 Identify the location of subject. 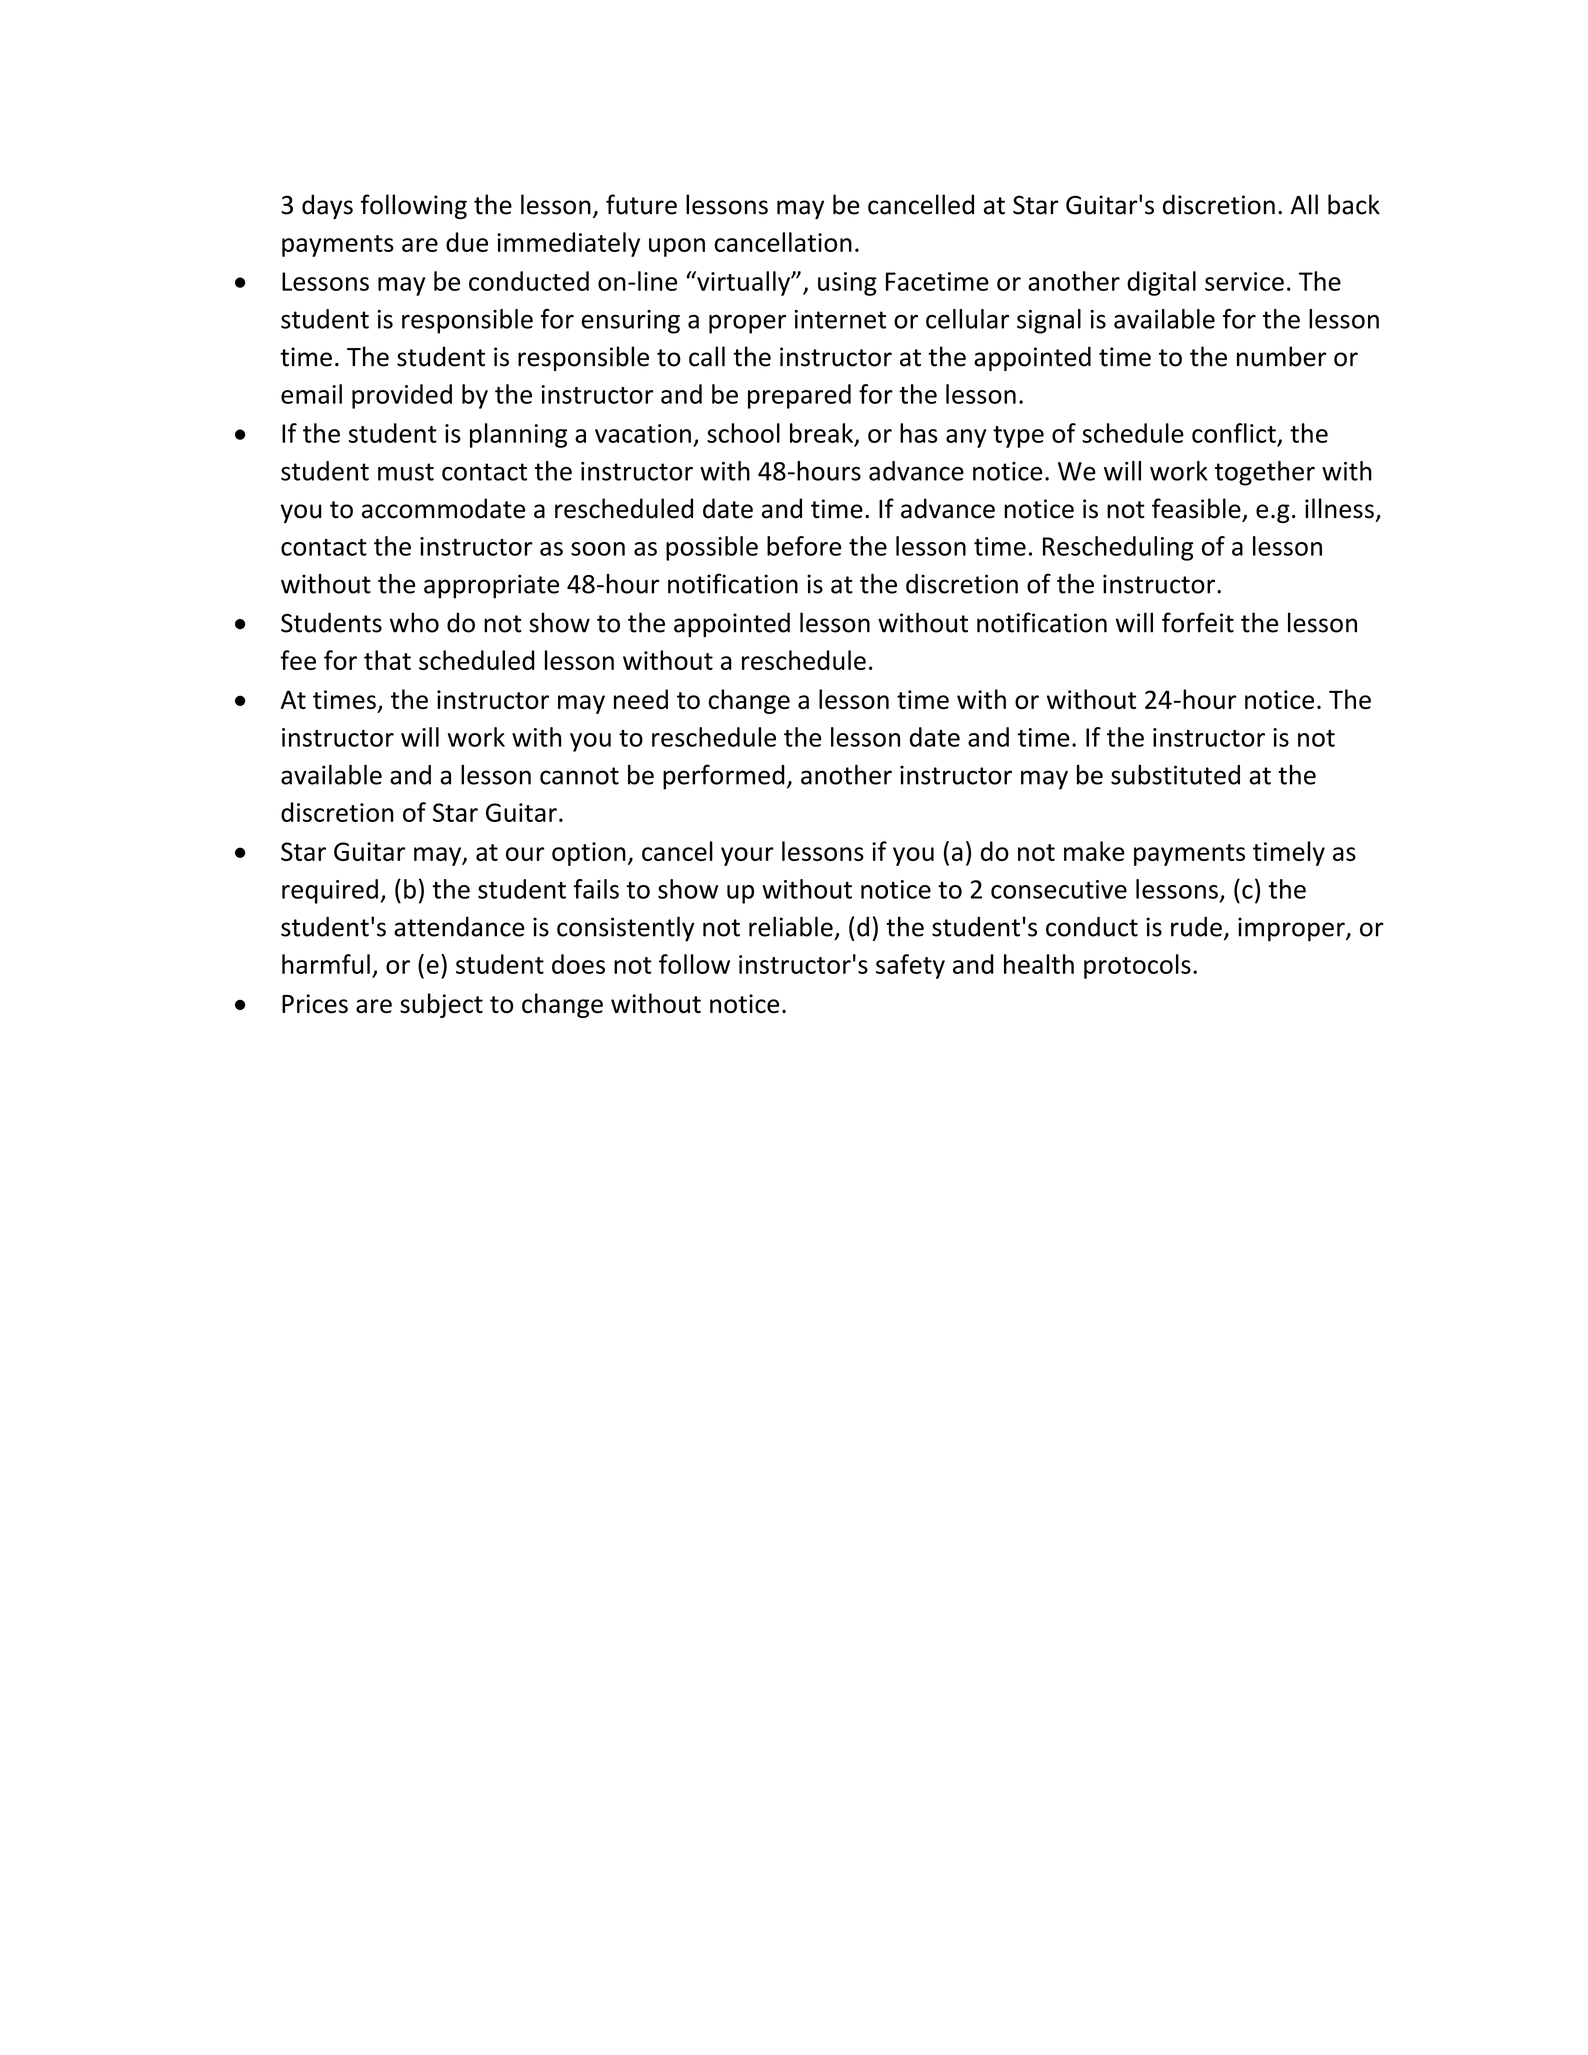
(441, 1005).
